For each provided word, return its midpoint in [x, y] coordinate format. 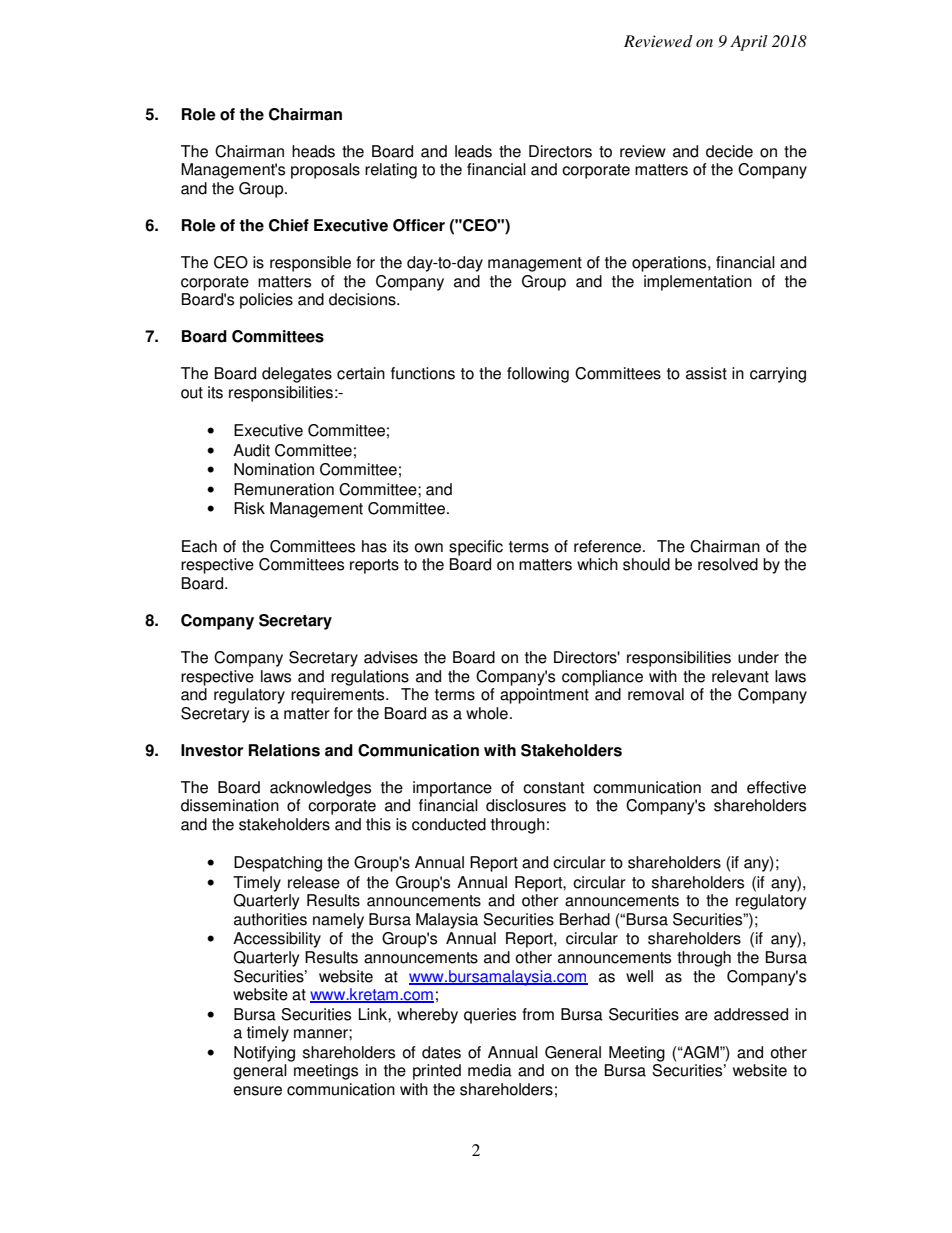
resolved [728, 564]
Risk [249, 508]
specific [476, 548]
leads [473, 151]
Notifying [264, 1054]
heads [313, 151]
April [749, 43]
